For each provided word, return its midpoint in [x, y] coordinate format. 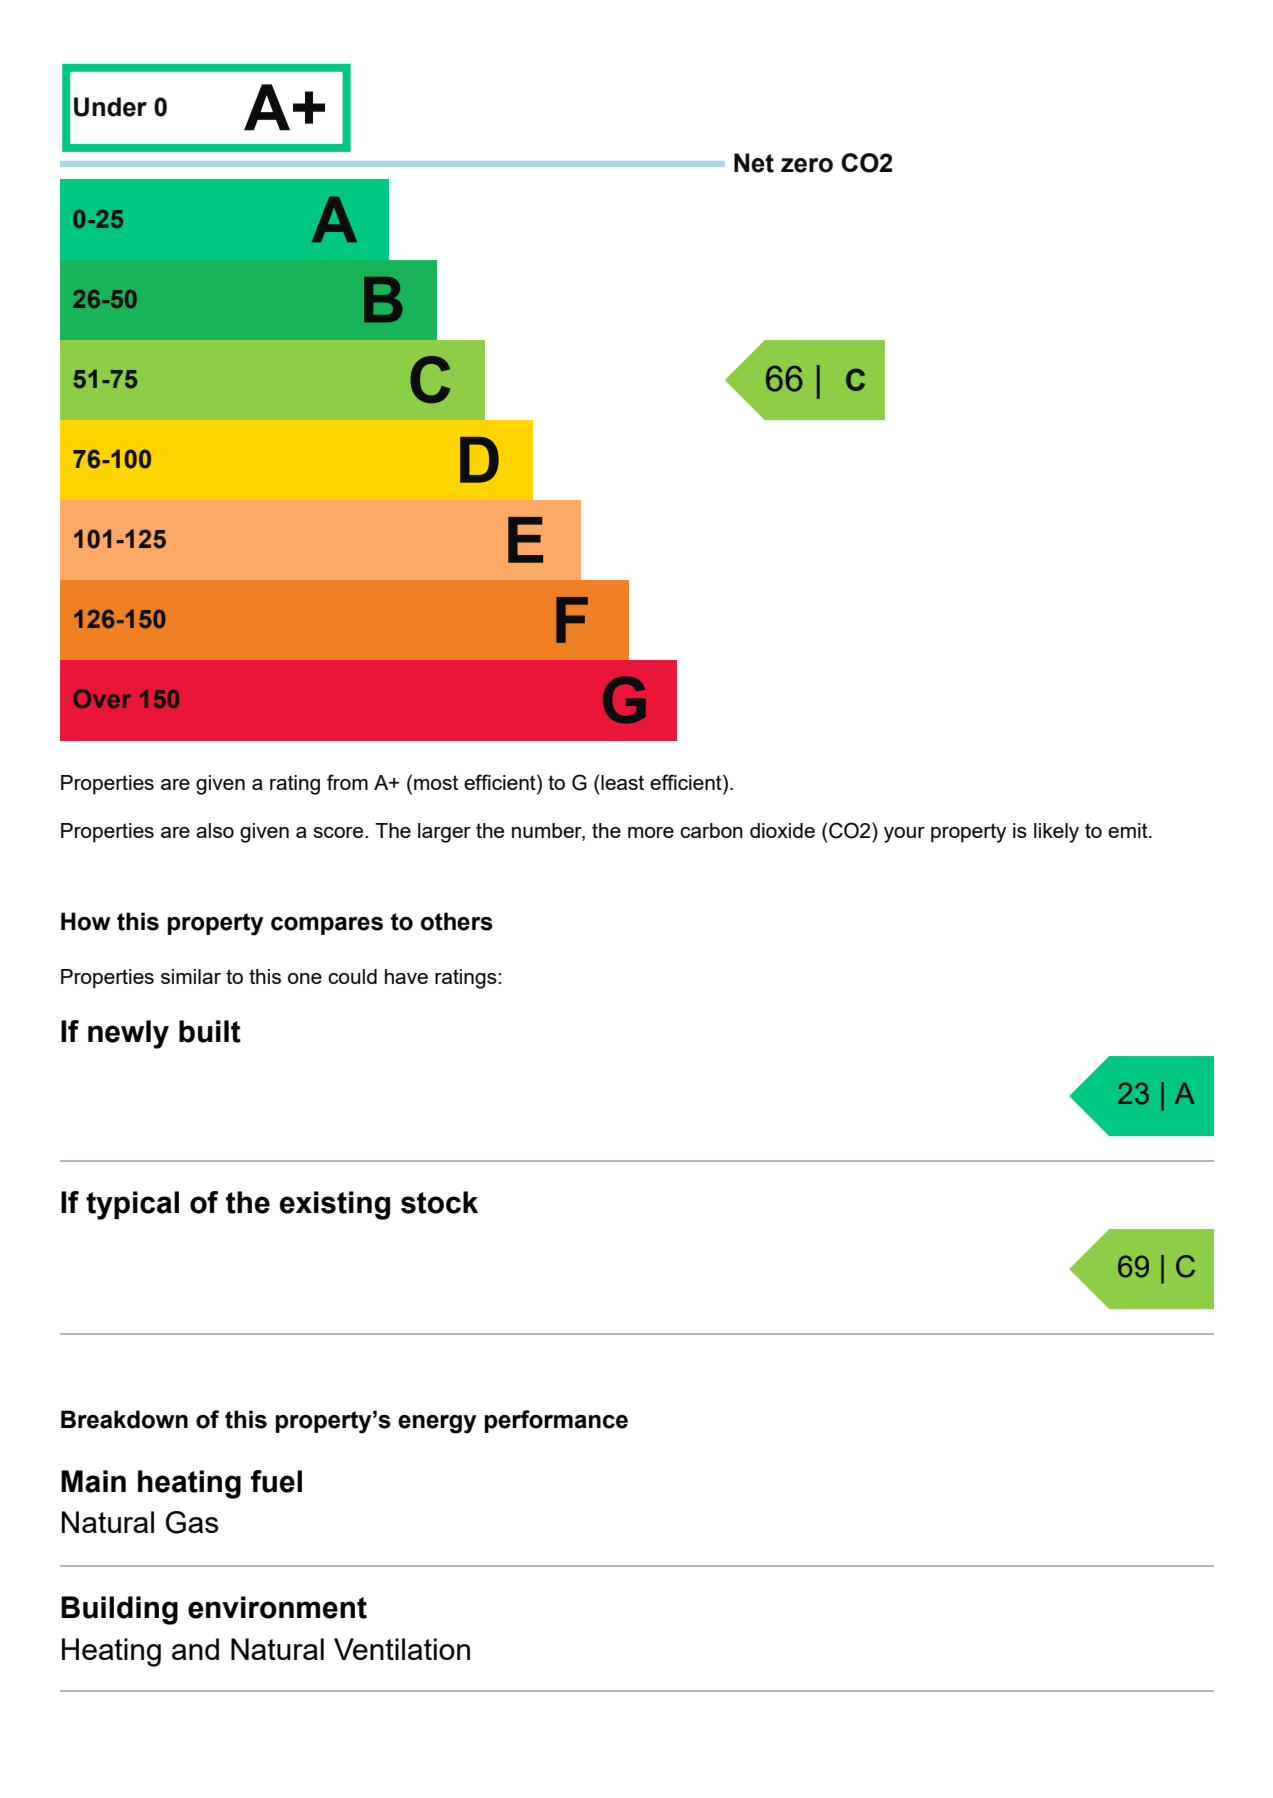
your [904, 835]
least [621, 782]
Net [754, 163]
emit [1129, 830]
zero [807, 165]
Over [102, 698]
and [195, 1649]
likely [1056, 833]
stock [439, 1202]
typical [132, 1205]
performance [556, 1421]
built [210, 1031]
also [215, 830]
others [457, 921]
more [651, 832]
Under [110, 107]
